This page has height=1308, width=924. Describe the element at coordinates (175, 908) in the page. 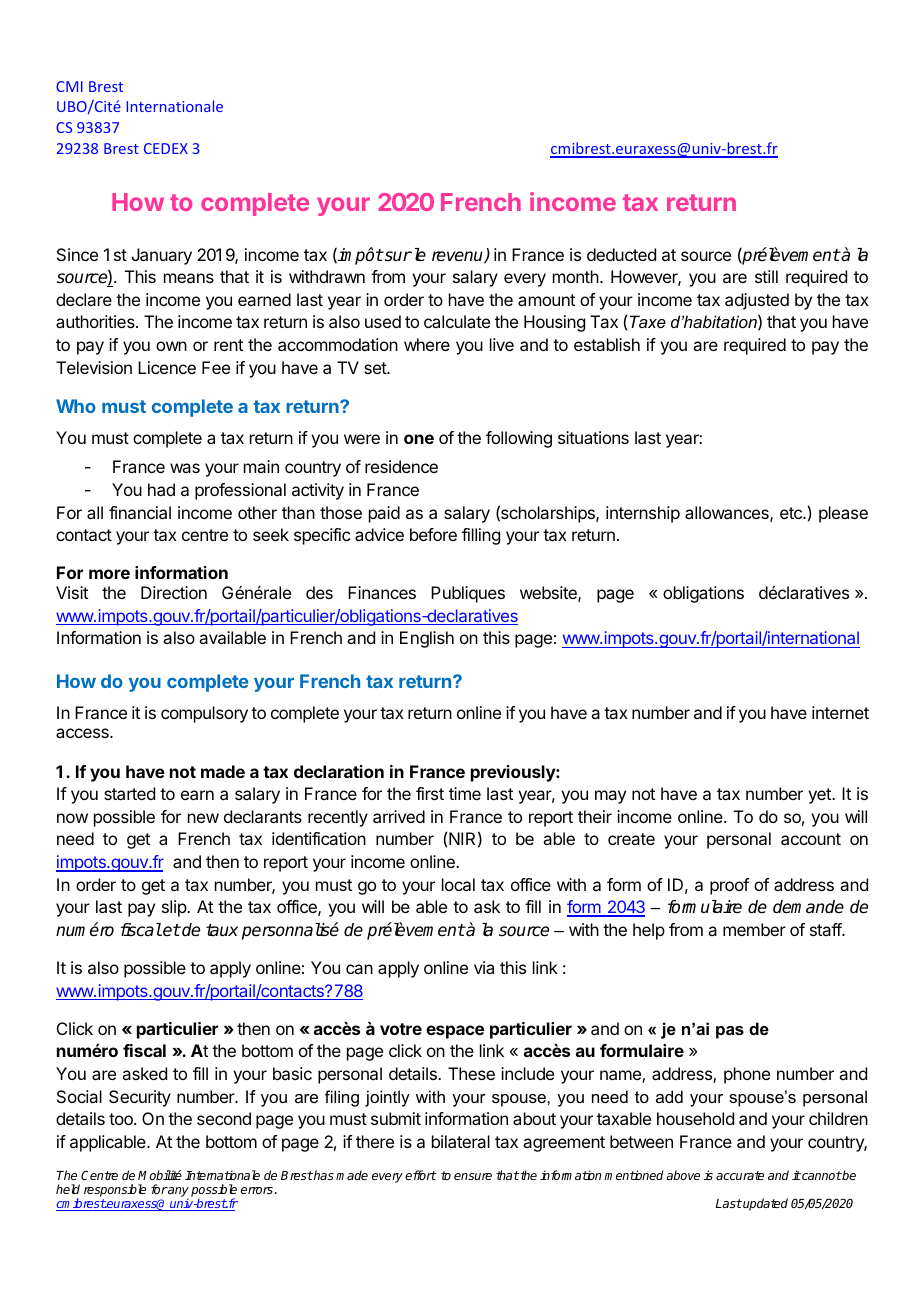

I see `slip` at that location.
